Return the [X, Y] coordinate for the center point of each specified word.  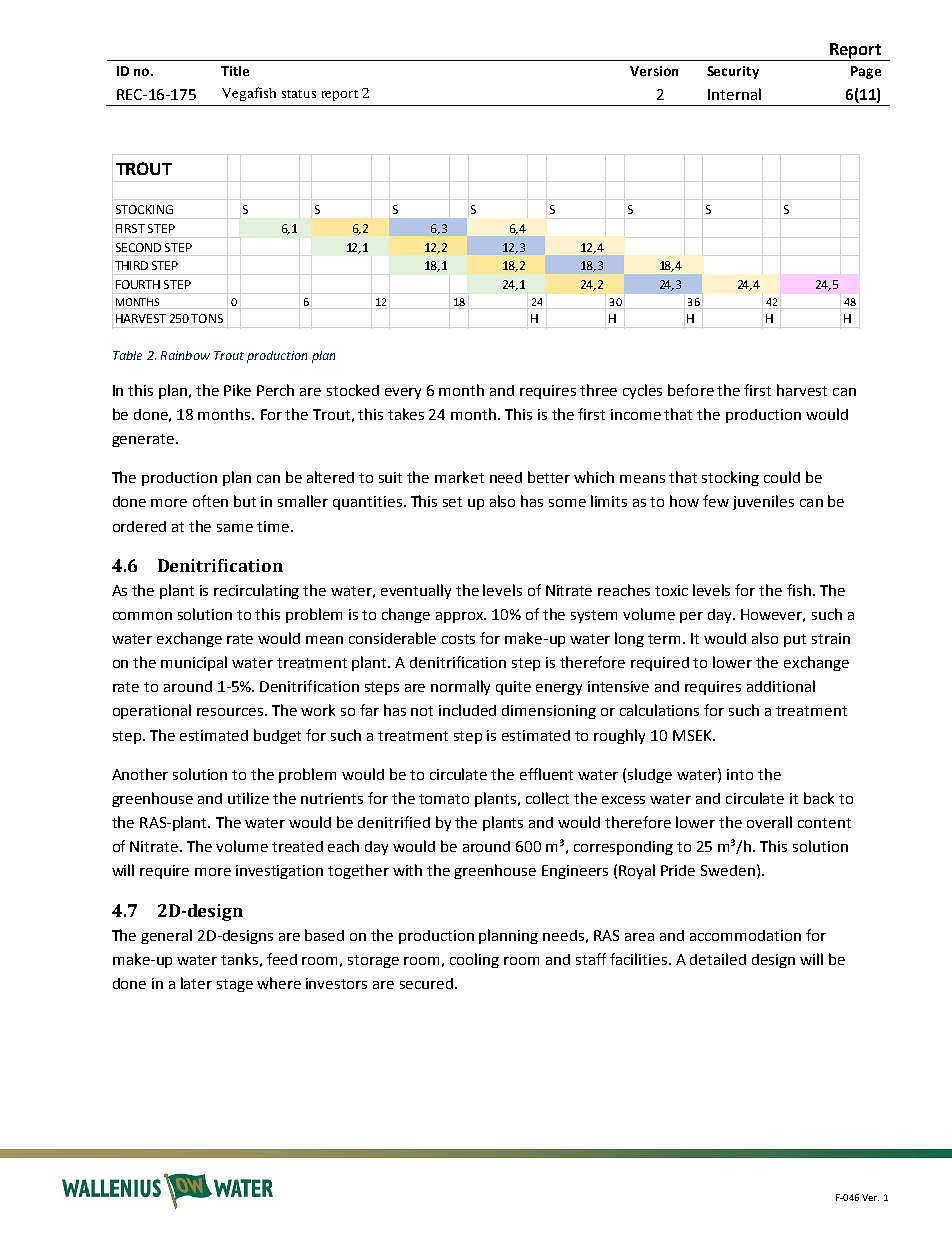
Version [654, 71]
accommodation [745, 935]
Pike [237, 390]
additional [781, 686]
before [691, 390]
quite [513, 688]
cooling [474, 960]
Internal [734, 94]
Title [235, 71]
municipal [194, 663]
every [403, 393]
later [196, 983]
